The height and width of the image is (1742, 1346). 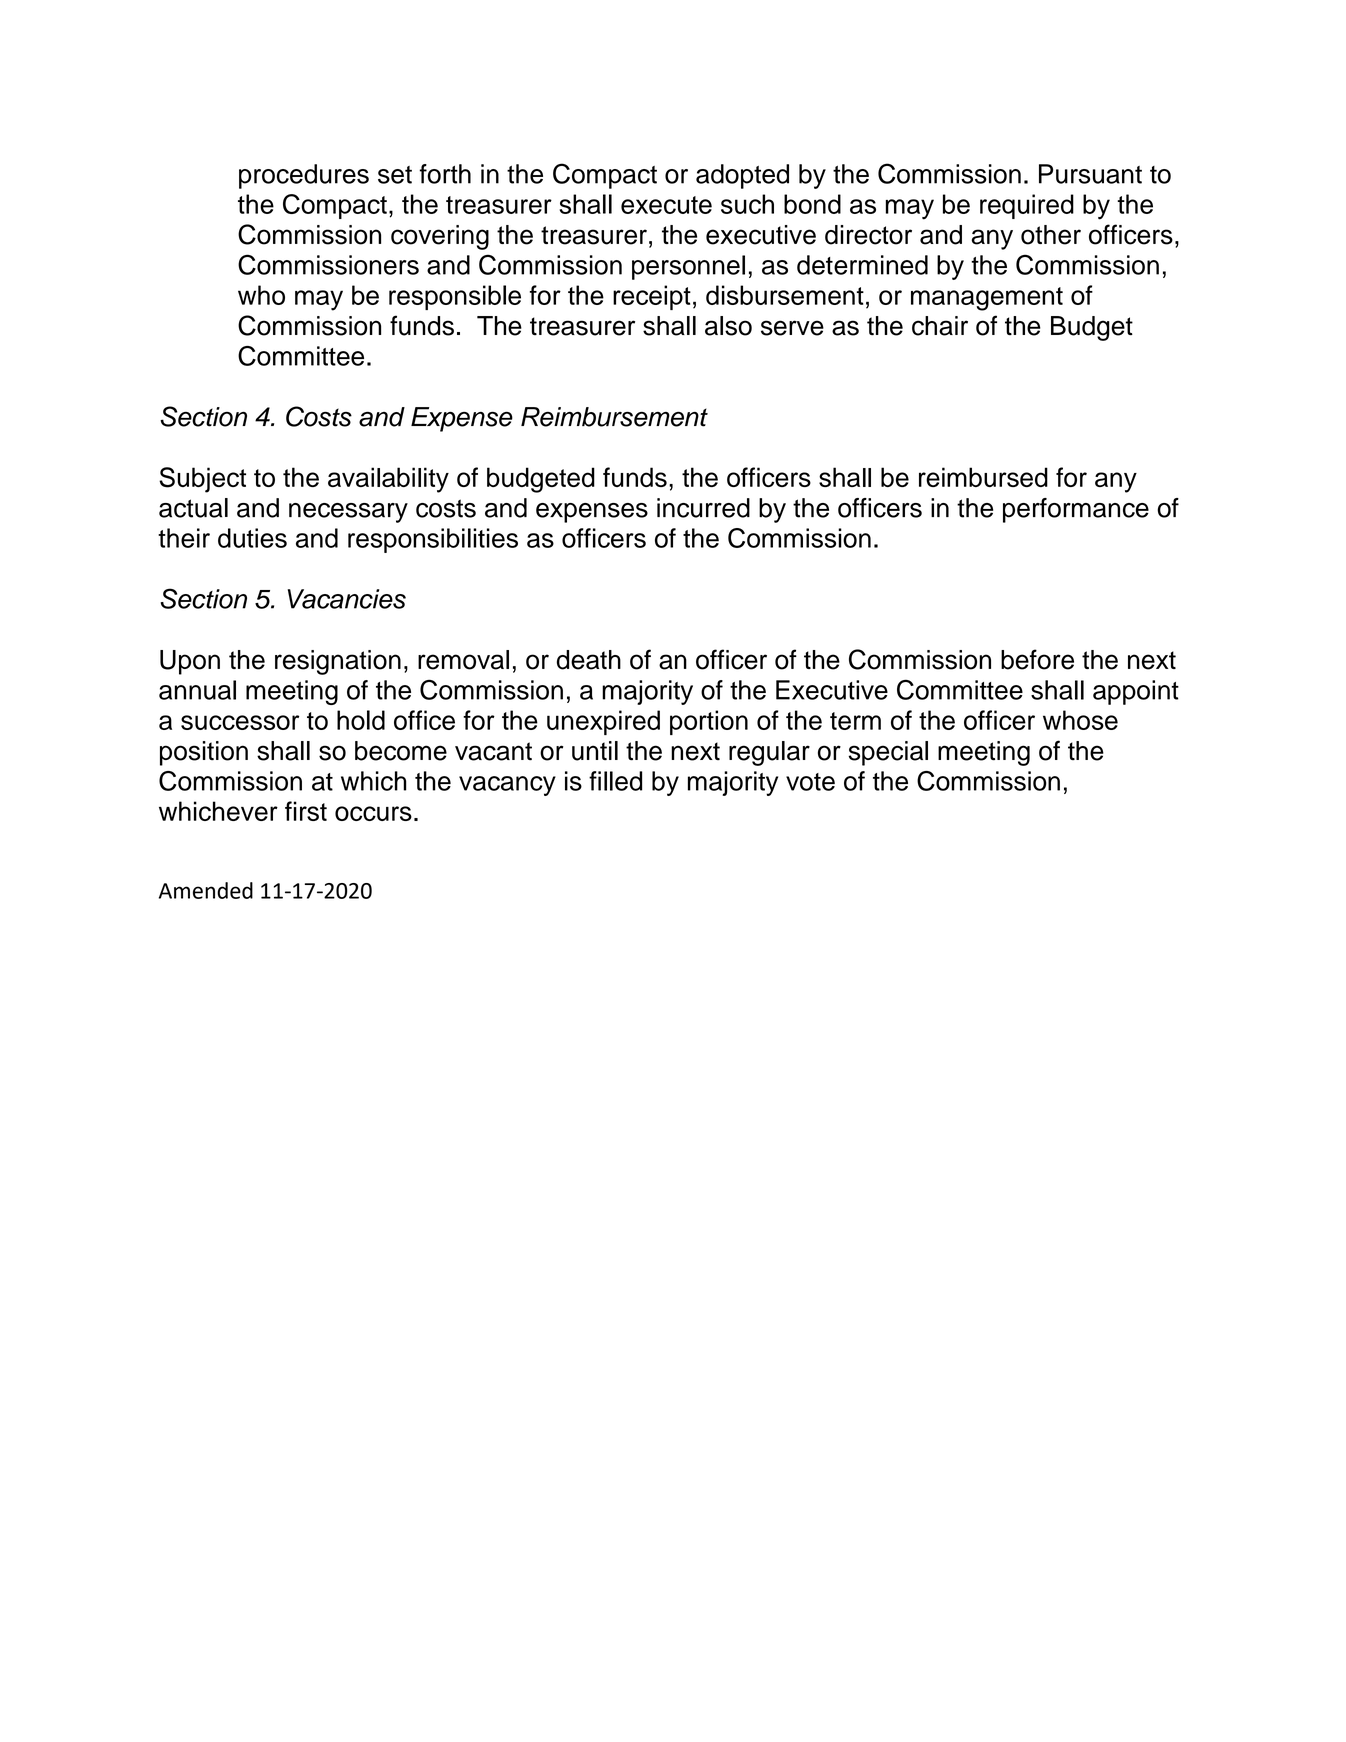 What do you see at coordinates (615, 781) in the image?
I see `filled` at bounding box center [615, 781].
